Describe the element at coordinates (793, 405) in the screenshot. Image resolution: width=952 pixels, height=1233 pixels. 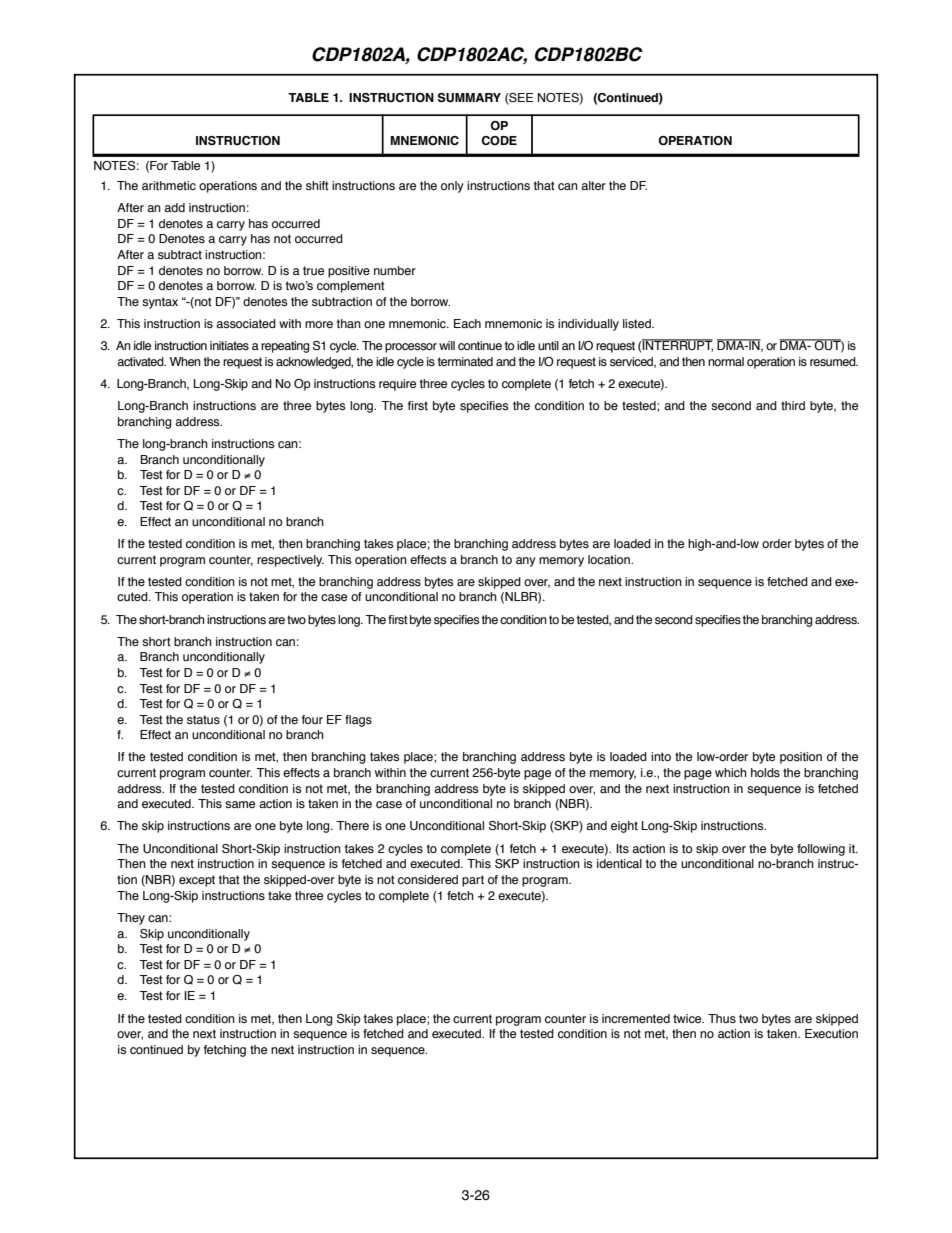
I see `third` at that location.
